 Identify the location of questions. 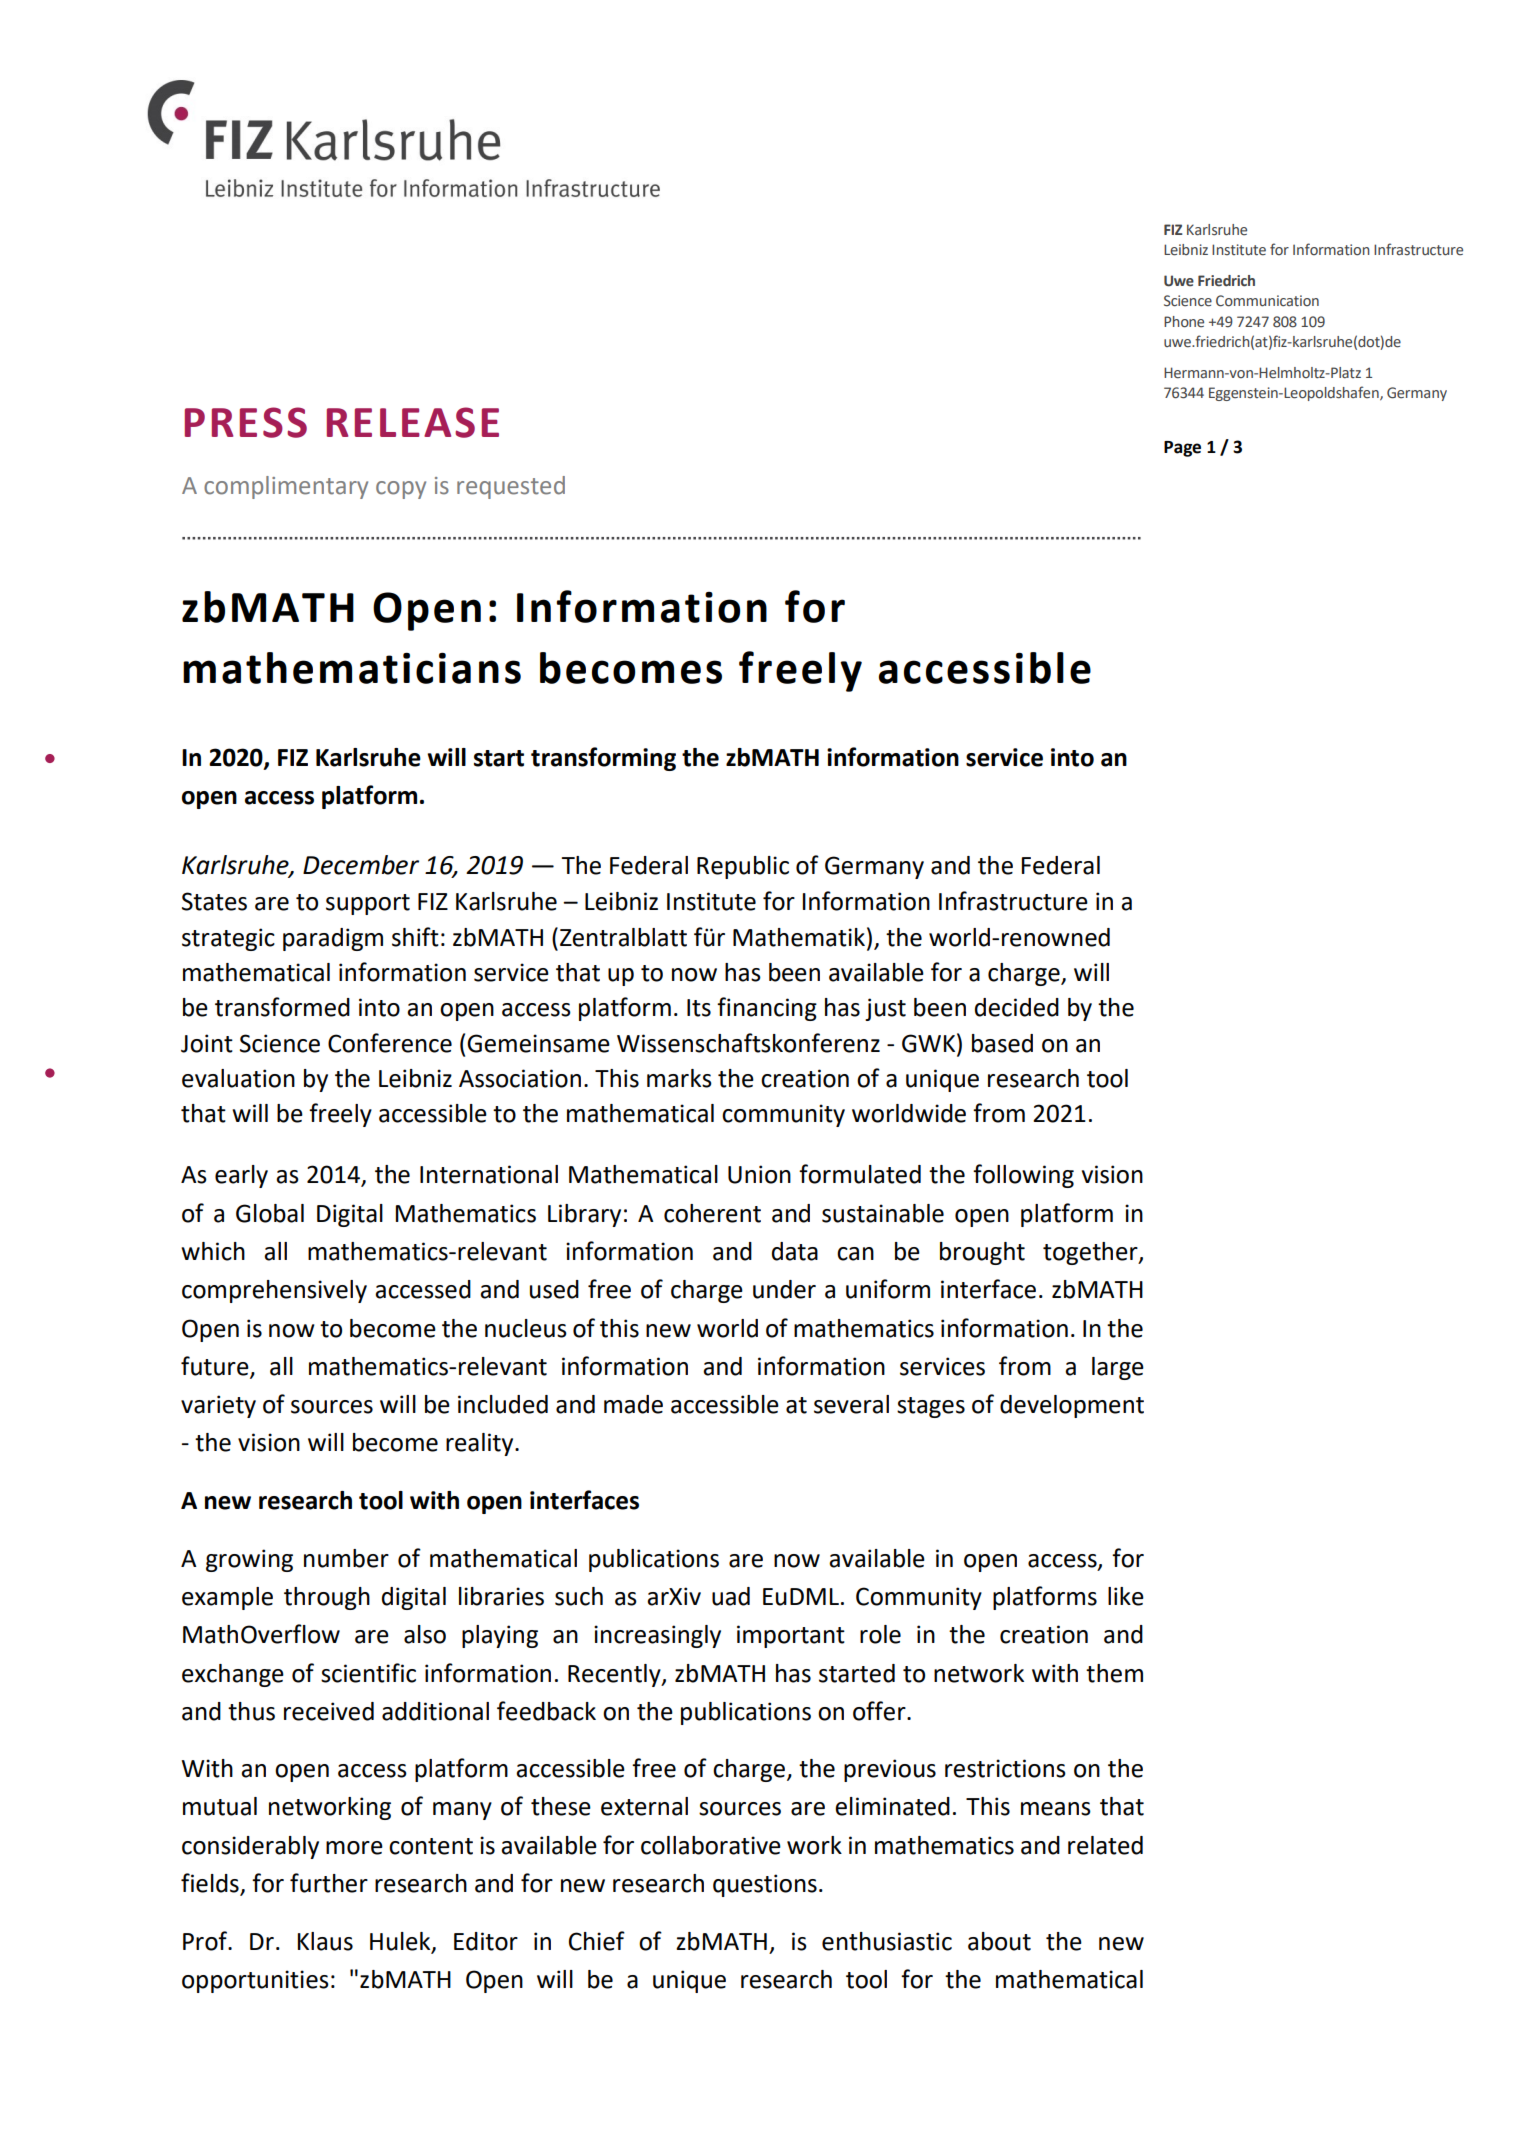
(765, 1885).
